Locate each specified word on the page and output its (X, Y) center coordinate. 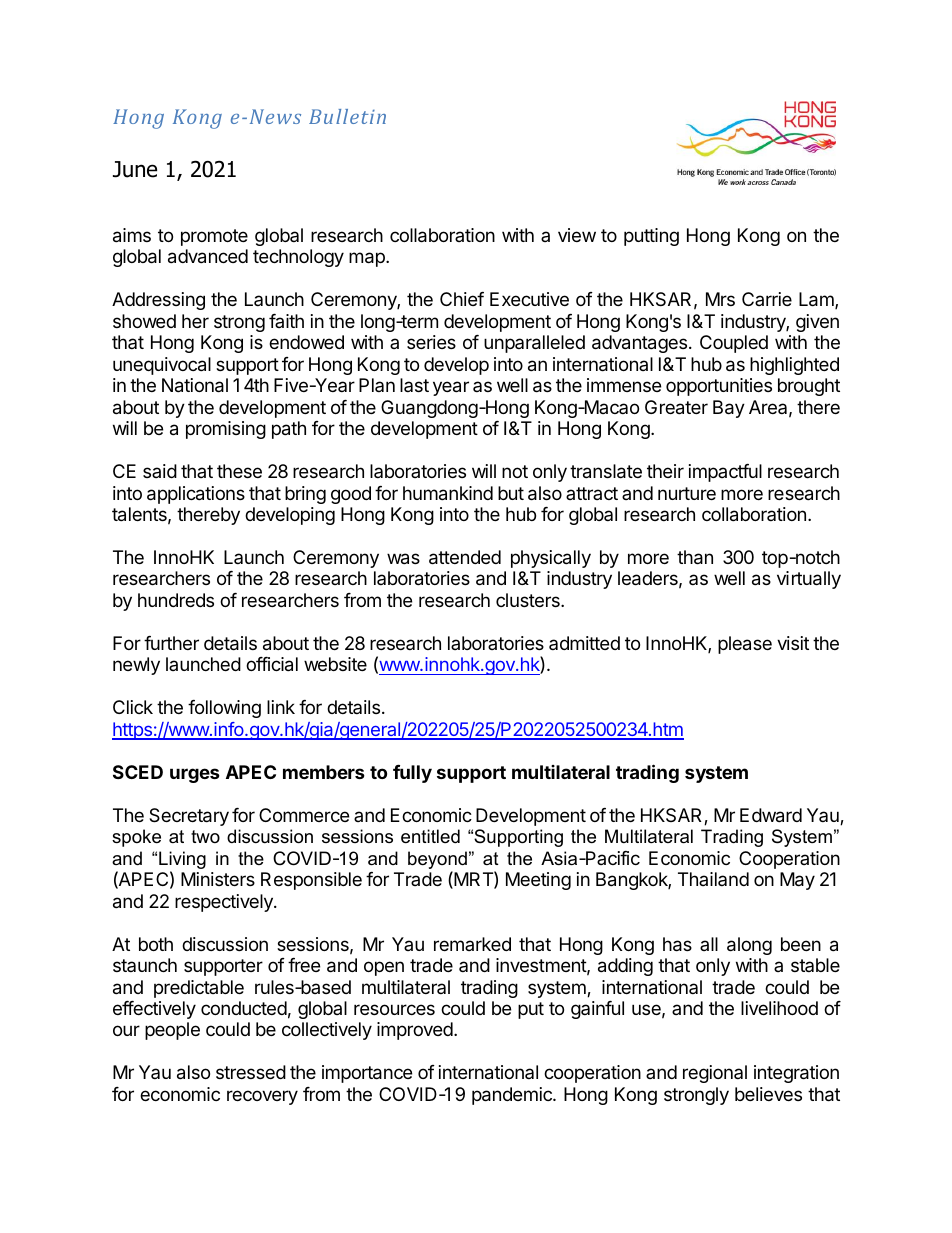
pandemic (513, 1096)
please (745, 645)
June (135, 169)
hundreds (176, 600)
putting (651, 237)
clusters (529, 600)
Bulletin (347, 116)
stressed (251, 1072)
